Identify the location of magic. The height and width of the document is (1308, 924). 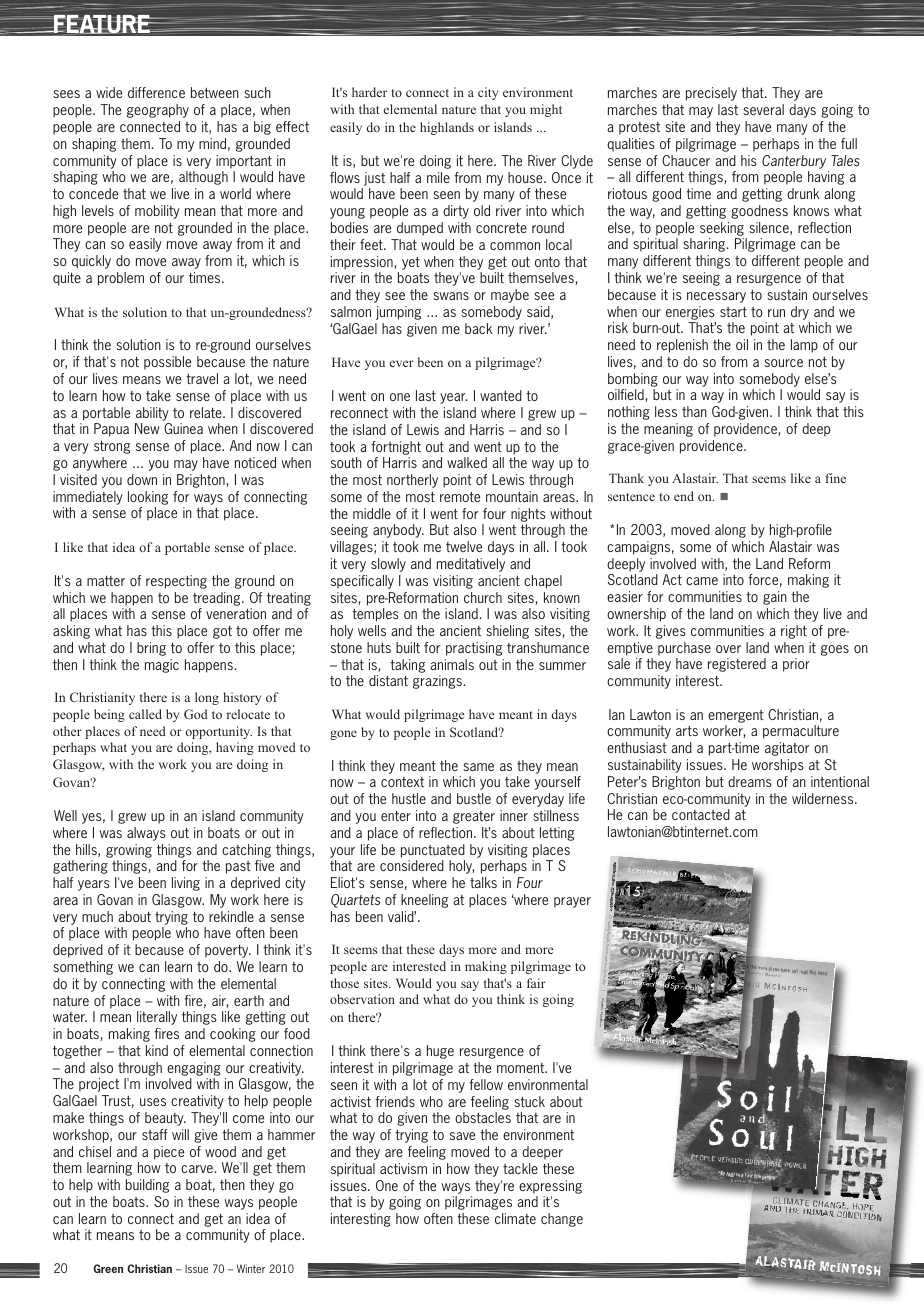
(162, 666).
